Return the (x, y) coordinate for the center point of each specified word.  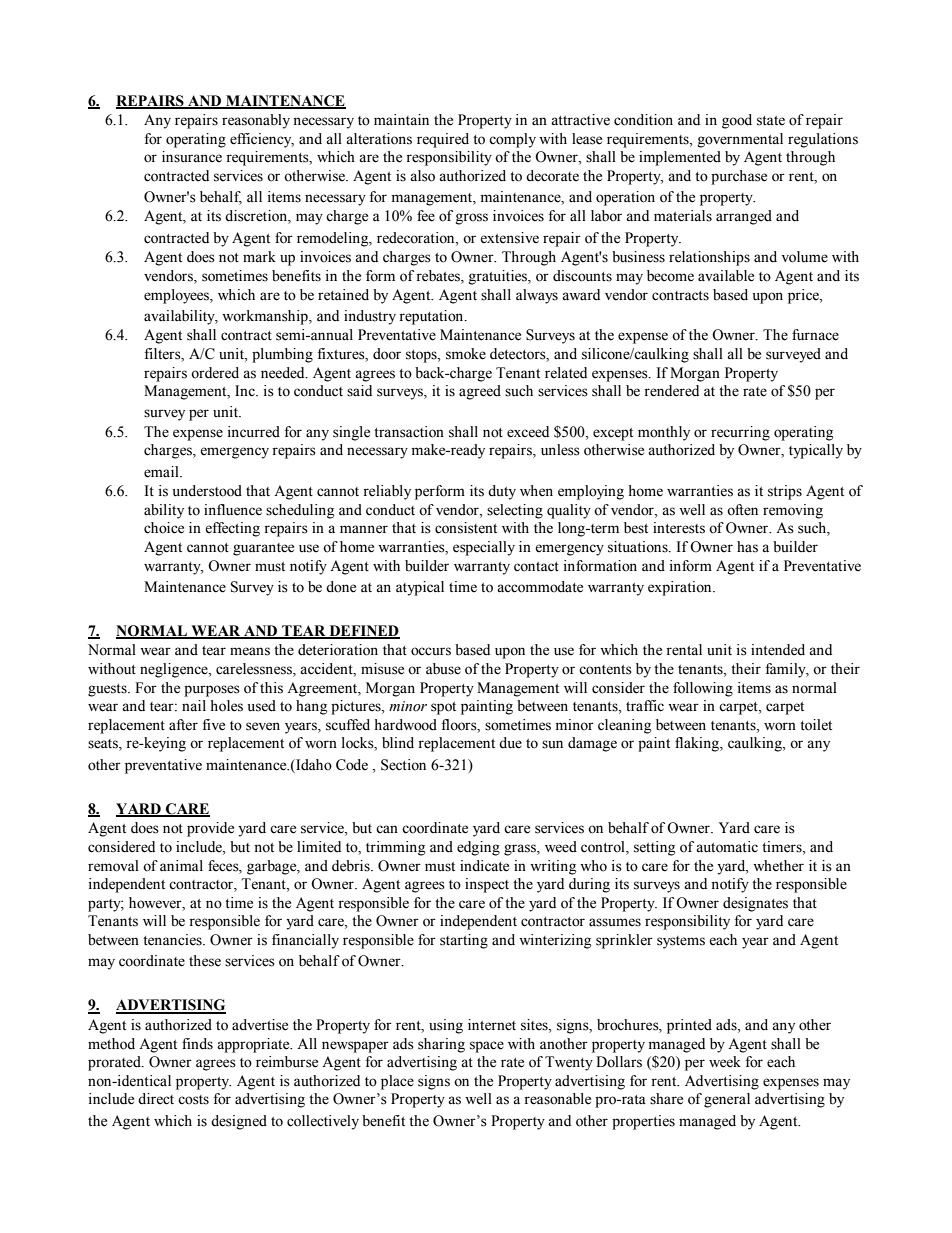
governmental (740, 140)
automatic (727, 847)
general (727, 1100)
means (250, 651)
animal (181, 865)
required (443, 140)
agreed (480, 392)
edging (478, 848)
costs (193, 1100)
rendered (671, 391)
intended (778, 650)
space (487, 1047)
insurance (192, 157)
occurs (431, 651)
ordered (215, 373)
